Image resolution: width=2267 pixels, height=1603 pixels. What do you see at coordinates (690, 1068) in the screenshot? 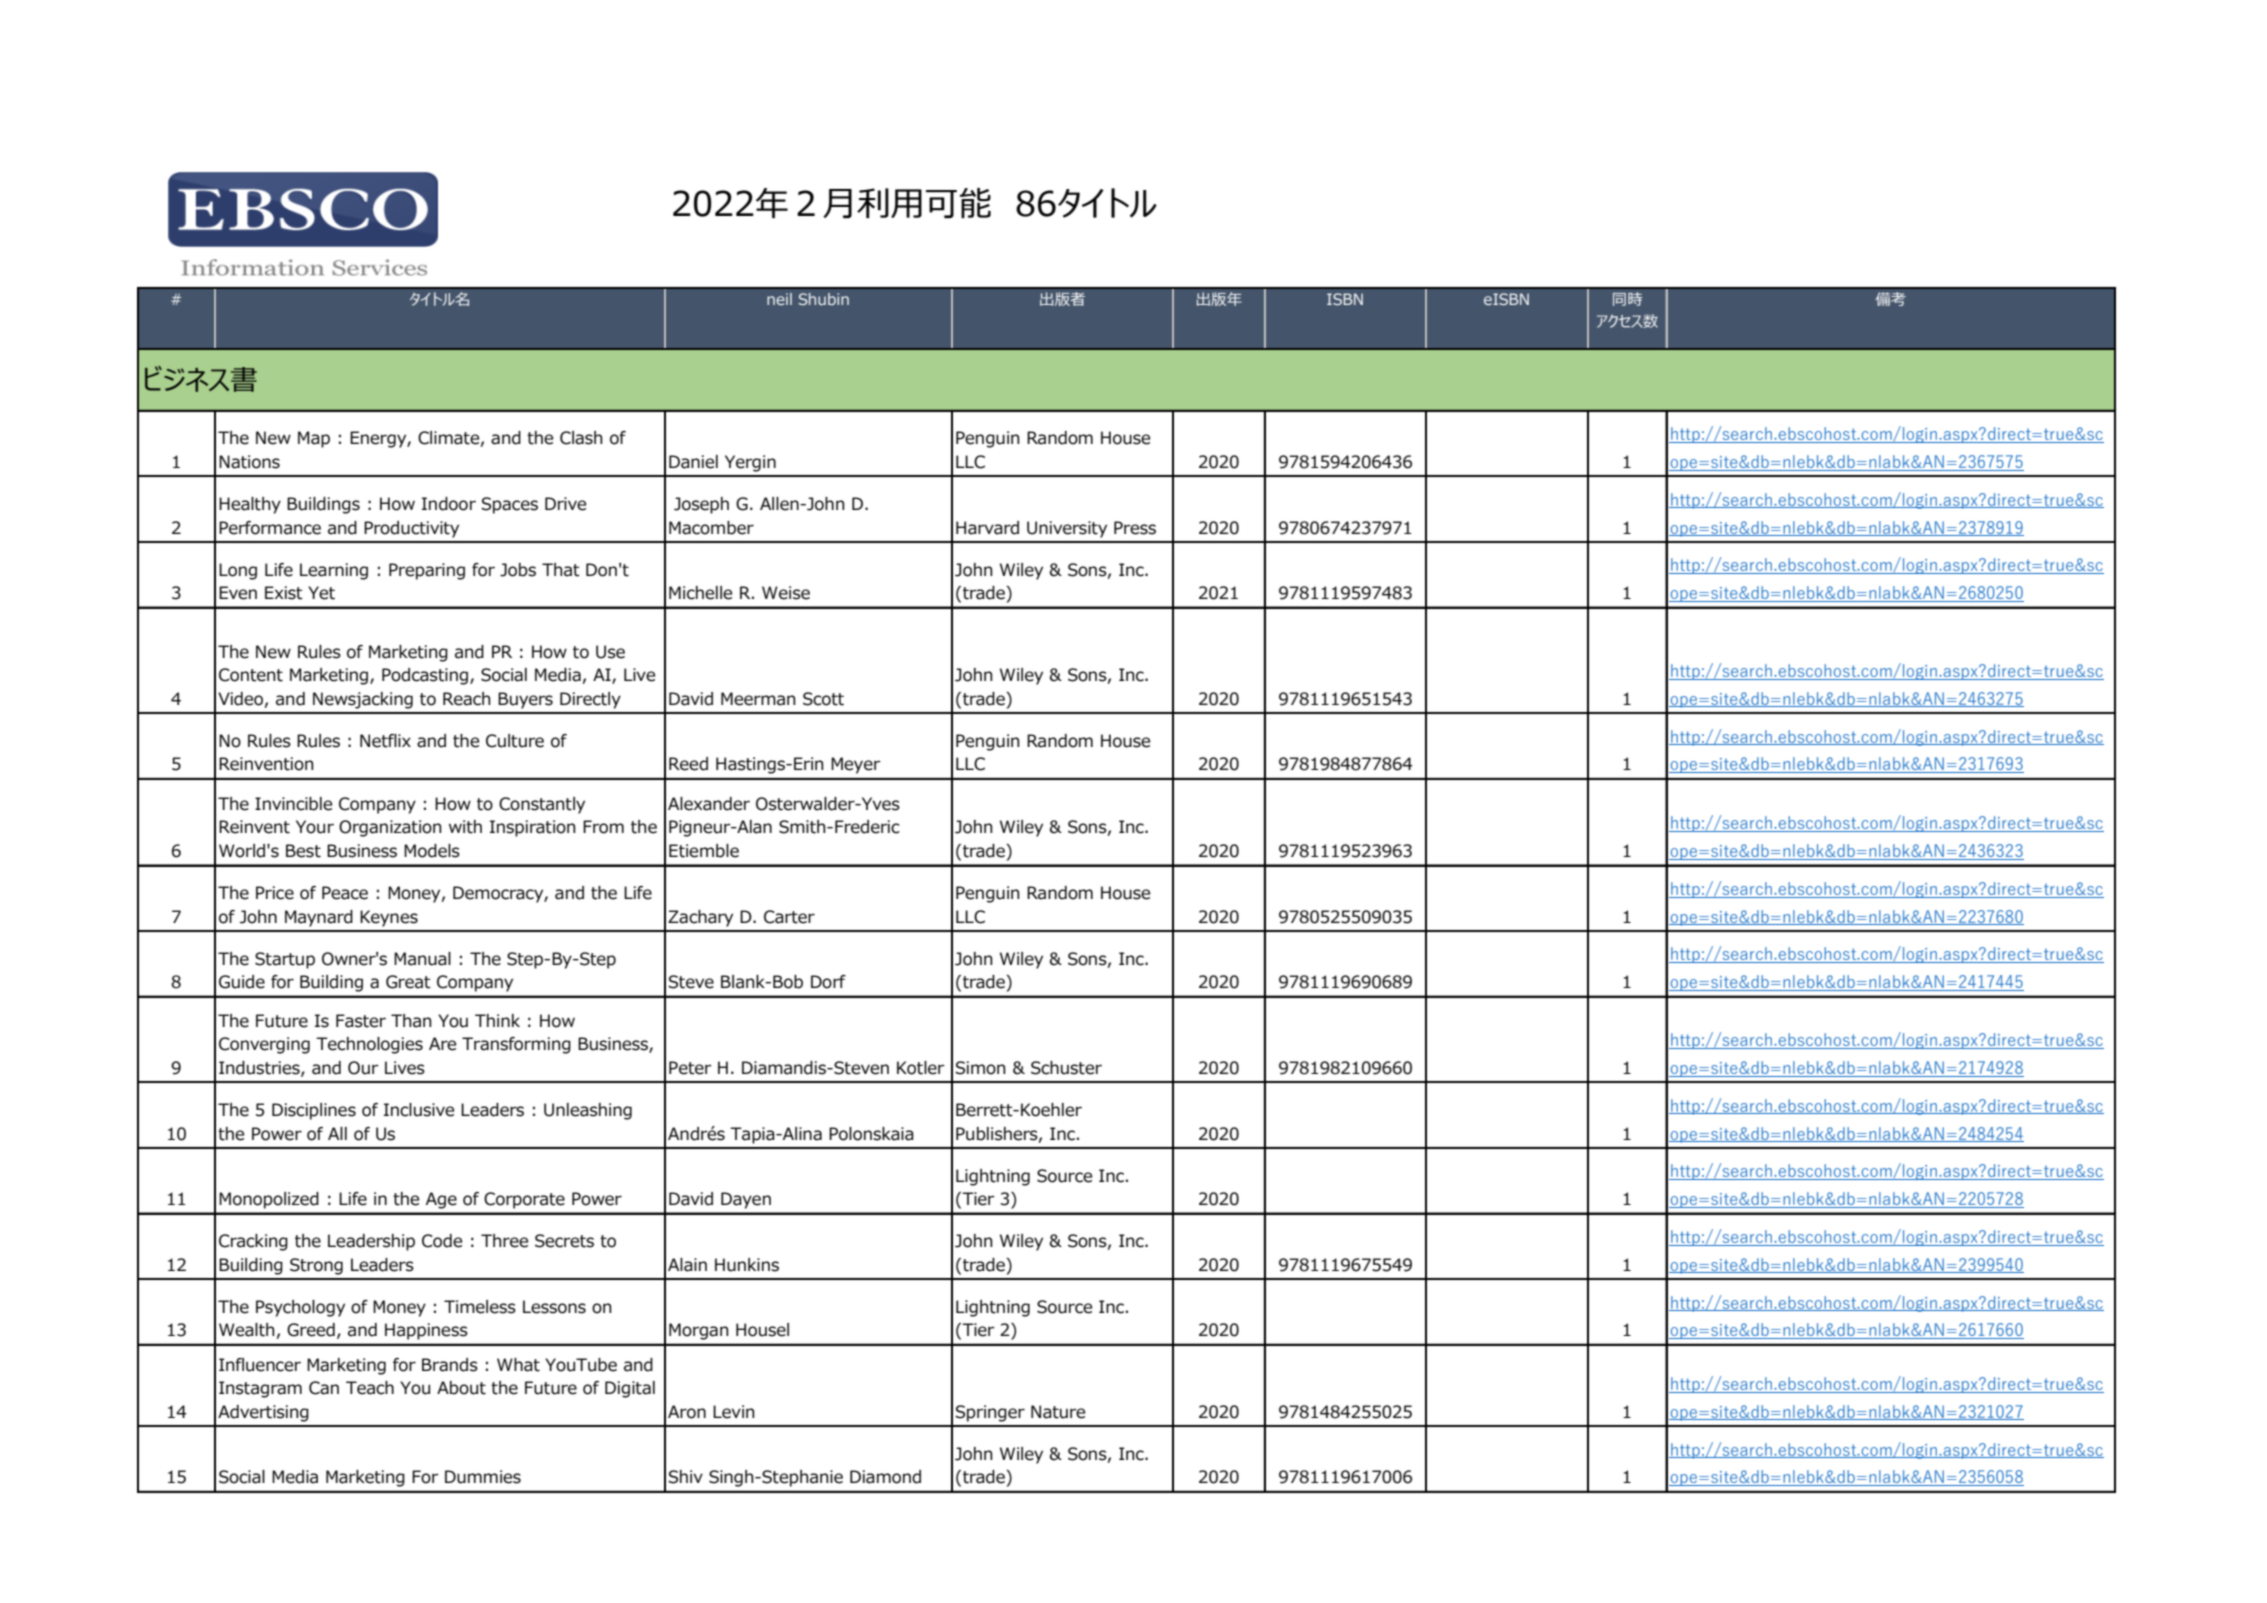
I see `Peter` at bounding box center [690, 1068].
